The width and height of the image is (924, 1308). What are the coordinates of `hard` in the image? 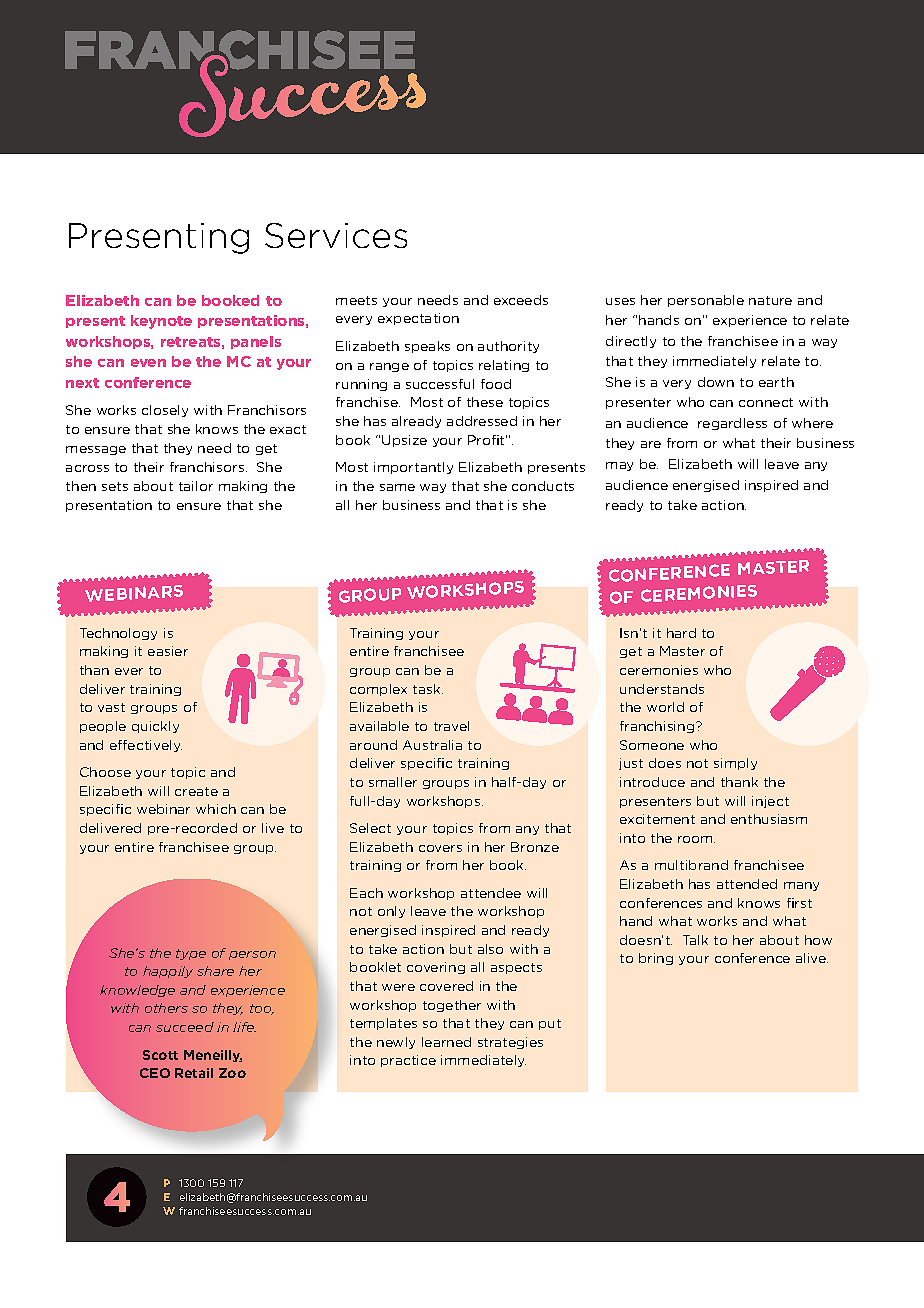 It's located at (681, 633).
